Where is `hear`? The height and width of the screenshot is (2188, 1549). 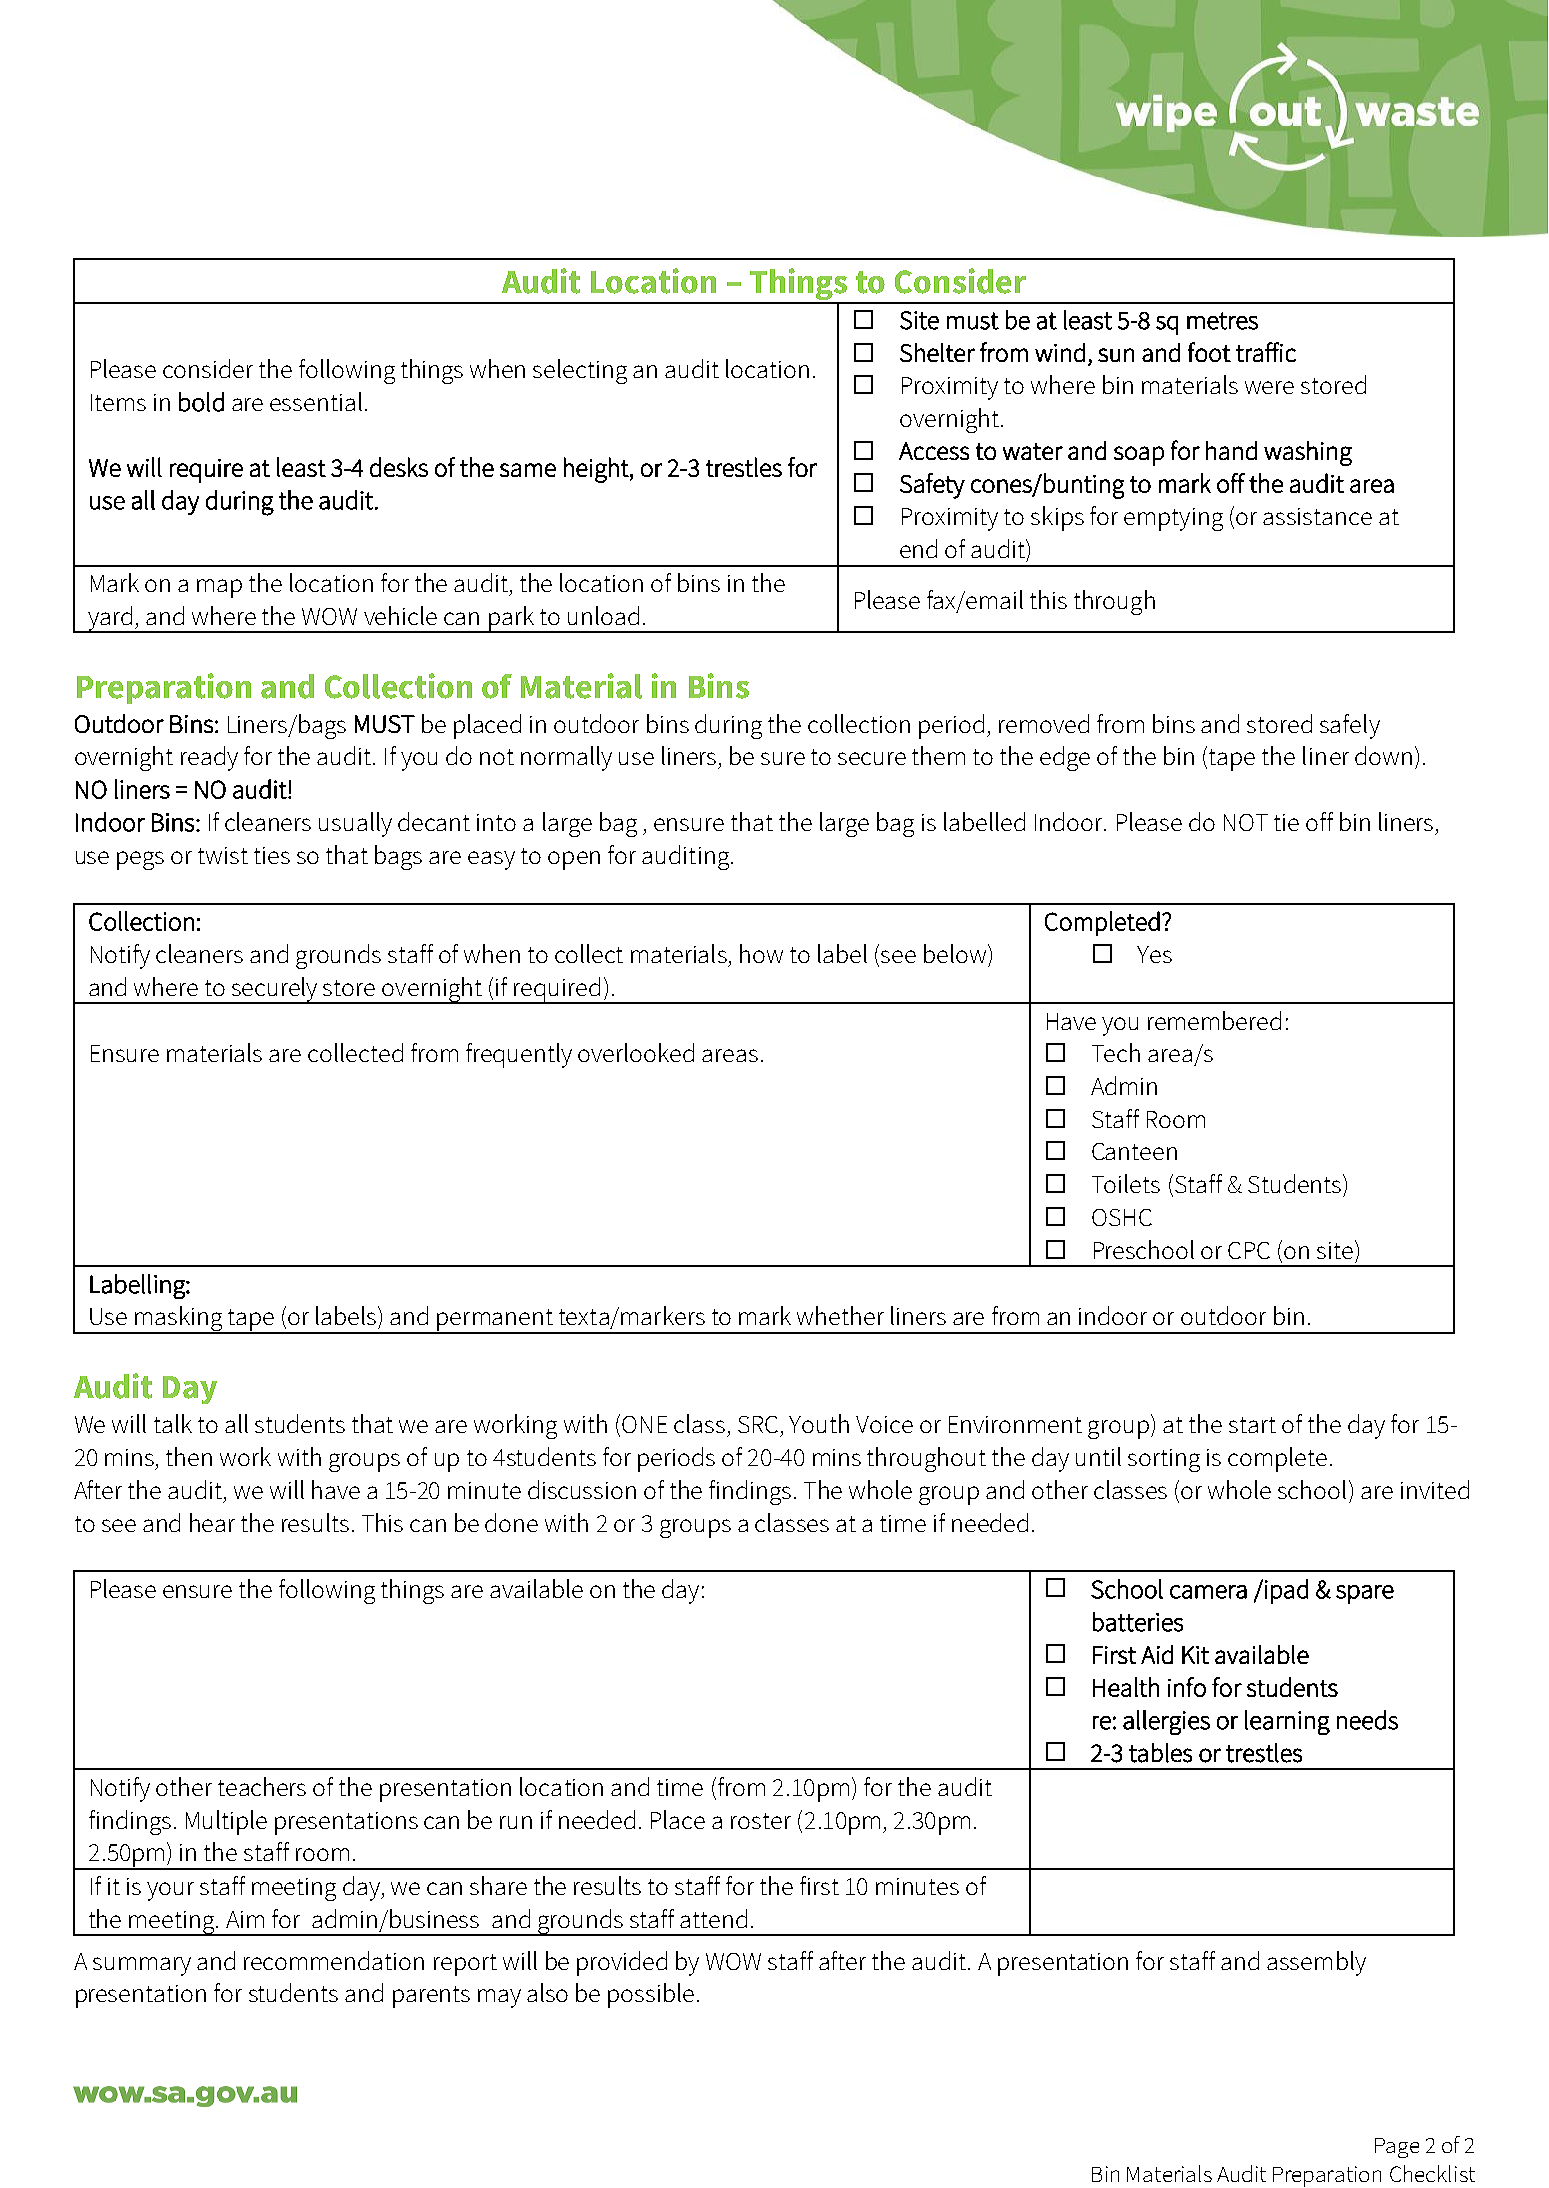 hear is located at coordinates (212, 1522).
